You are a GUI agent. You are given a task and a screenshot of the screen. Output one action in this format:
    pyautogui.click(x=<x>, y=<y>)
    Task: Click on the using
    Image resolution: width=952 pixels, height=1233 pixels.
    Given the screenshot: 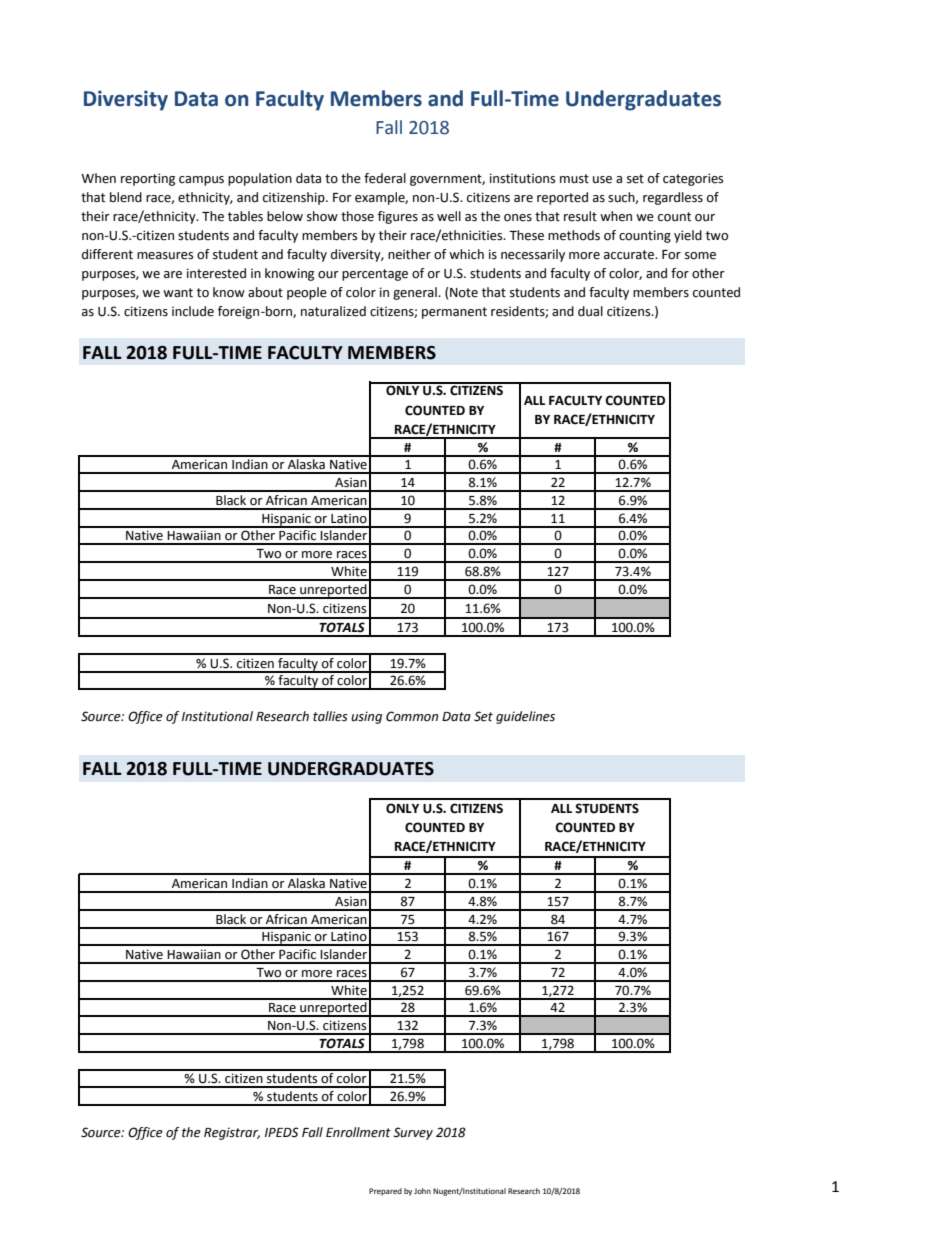 What is the action you would take?
    pyautogui.click(x=366, y=717)
